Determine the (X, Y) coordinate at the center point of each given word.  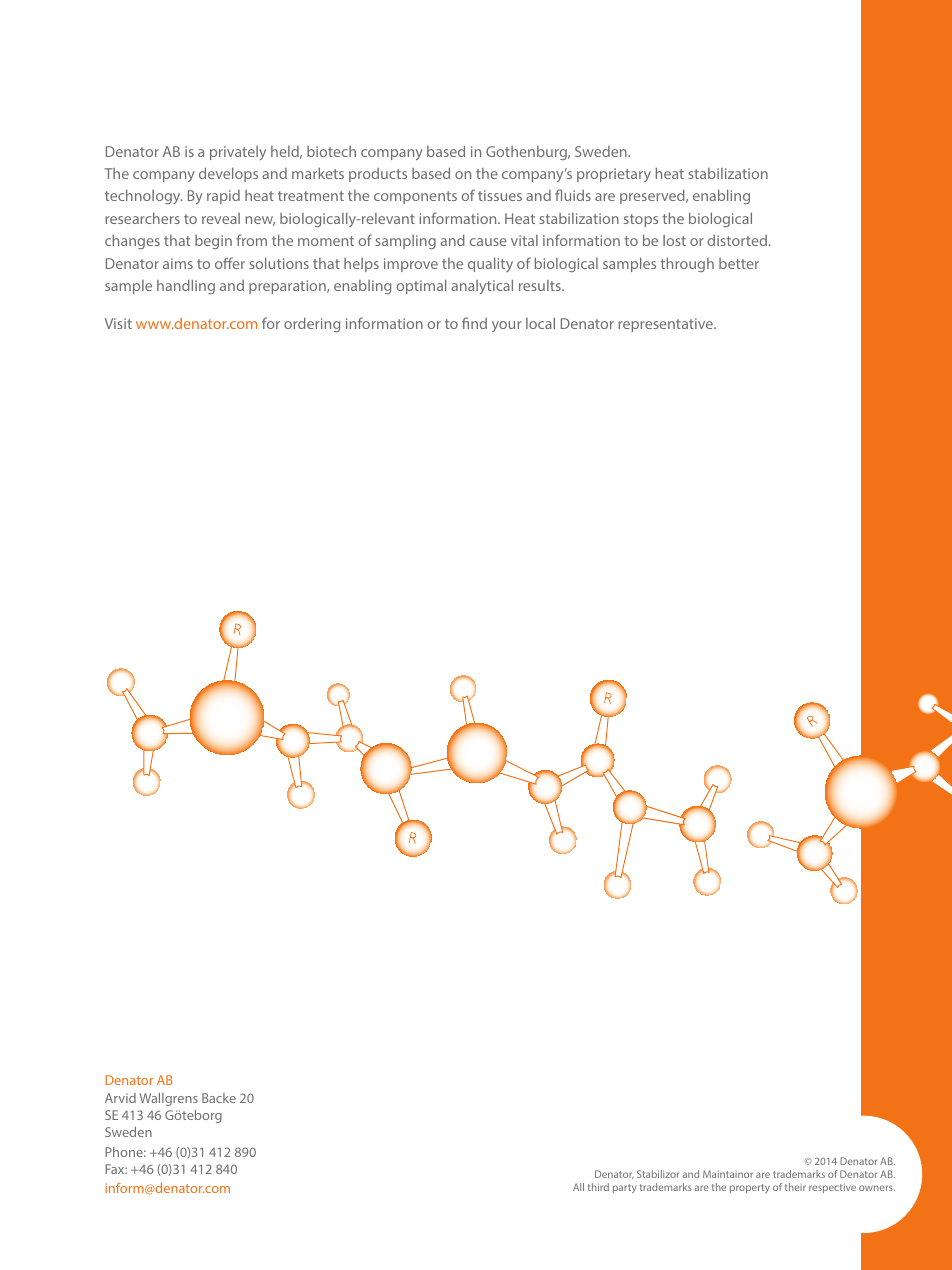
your (507, 326)
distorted (738, 240)
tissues (500, 195)
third (598, 1187)
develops (228, 174)
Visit (118, 323)
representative (666, 325)
